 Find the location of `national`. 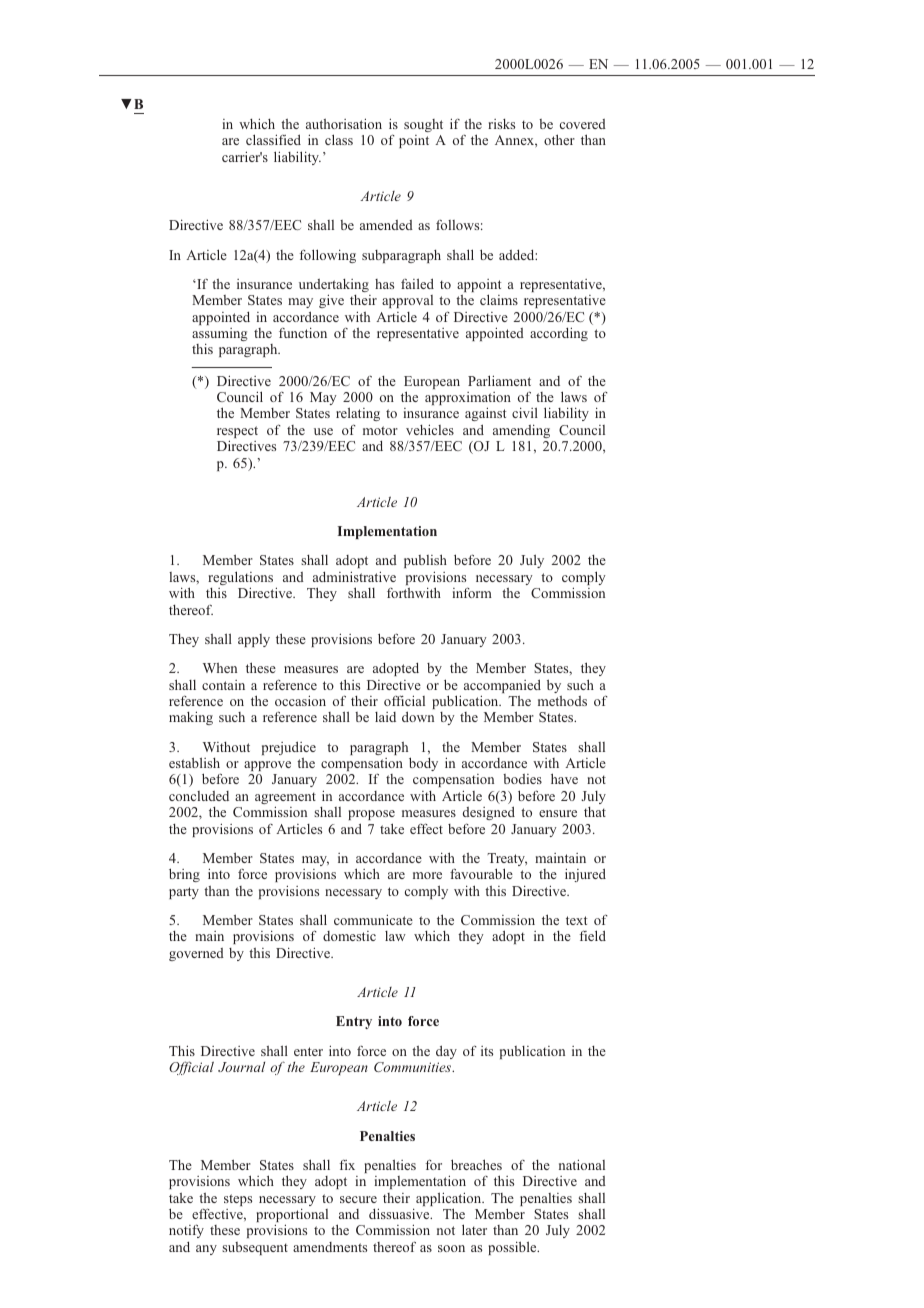

national is located at coordinates (582, 1164).
